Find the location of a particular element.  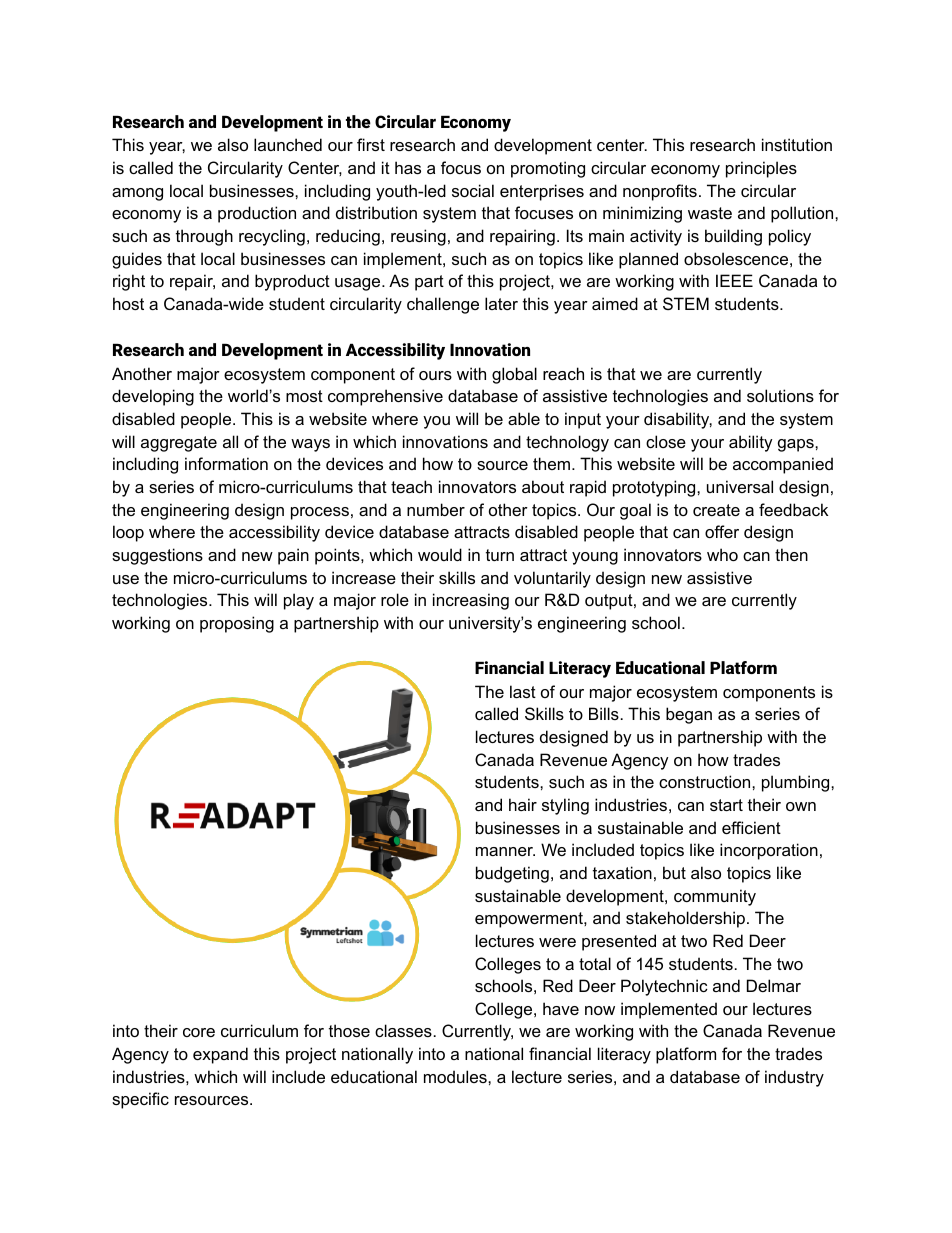

social is located at coordinates (473, 190).
